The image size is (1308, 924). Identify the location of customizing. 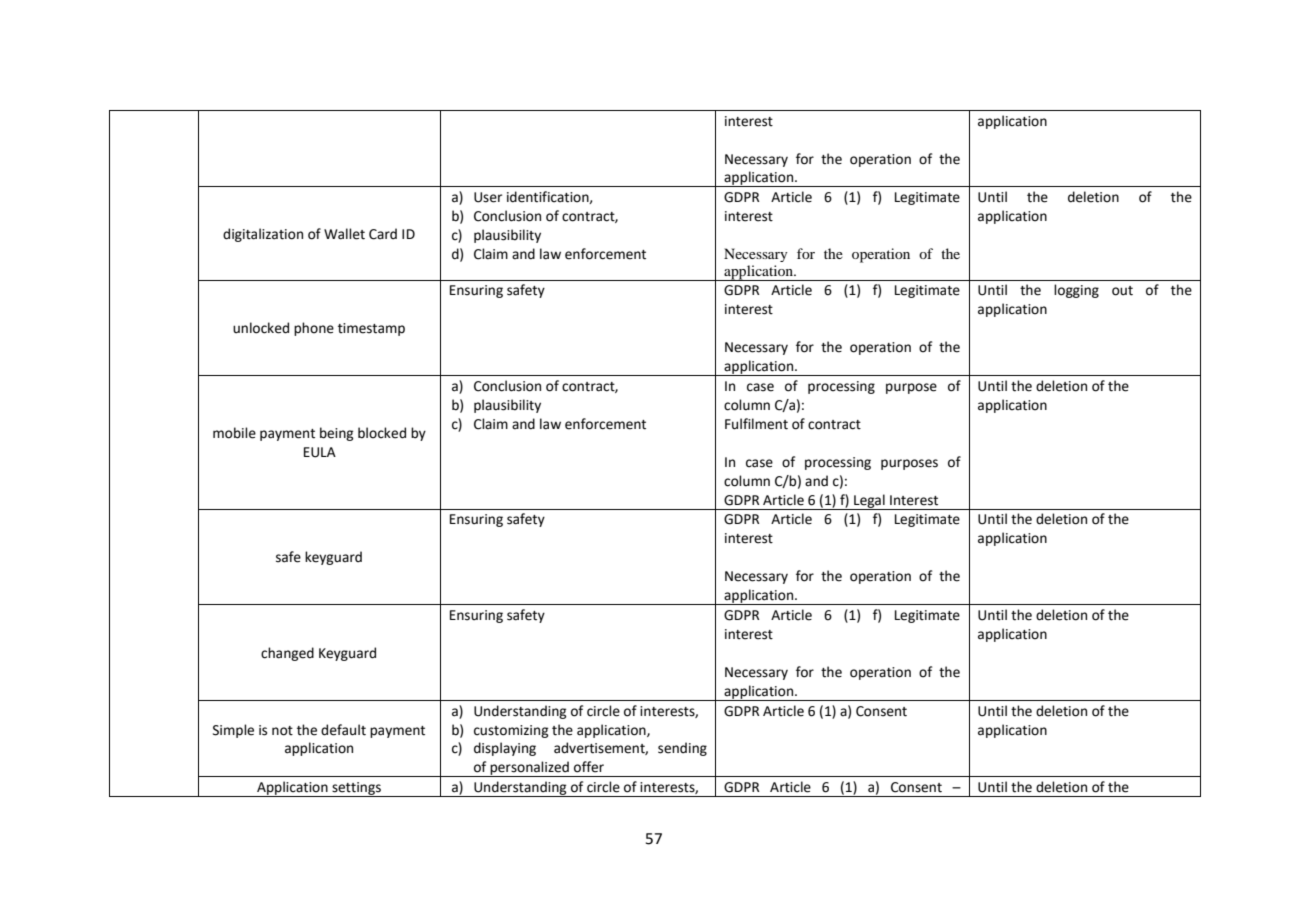
(511, 731).
